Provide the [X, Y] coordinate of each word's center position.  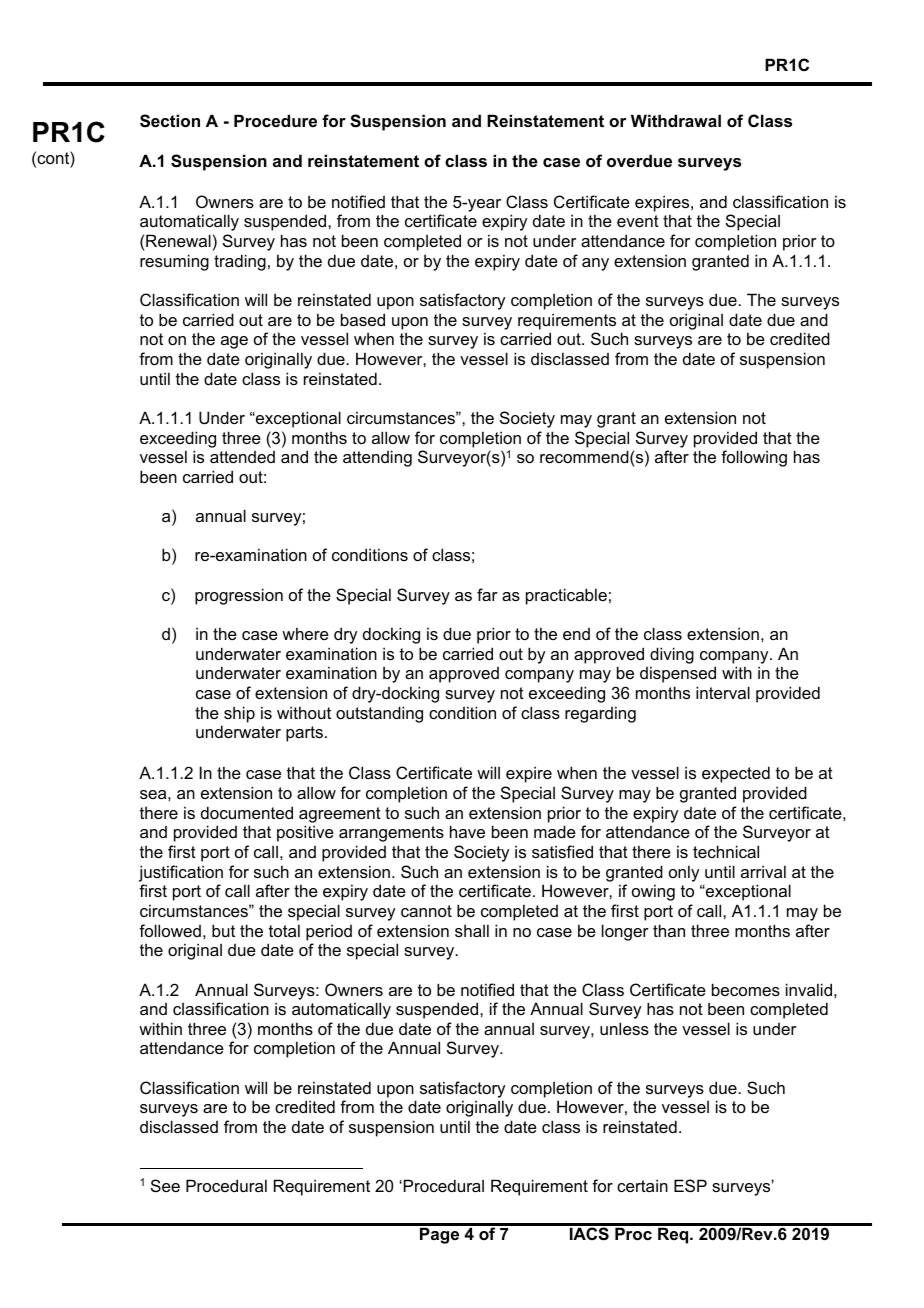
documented [247, 812]
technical [726, 851]
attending [377, 458]
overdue [639, 160]
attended [242, 457]
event [638, 221]
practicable [566, 596]
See [165, 1185]
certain [642, 1185]
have [467, 831]
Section [170, 121]
